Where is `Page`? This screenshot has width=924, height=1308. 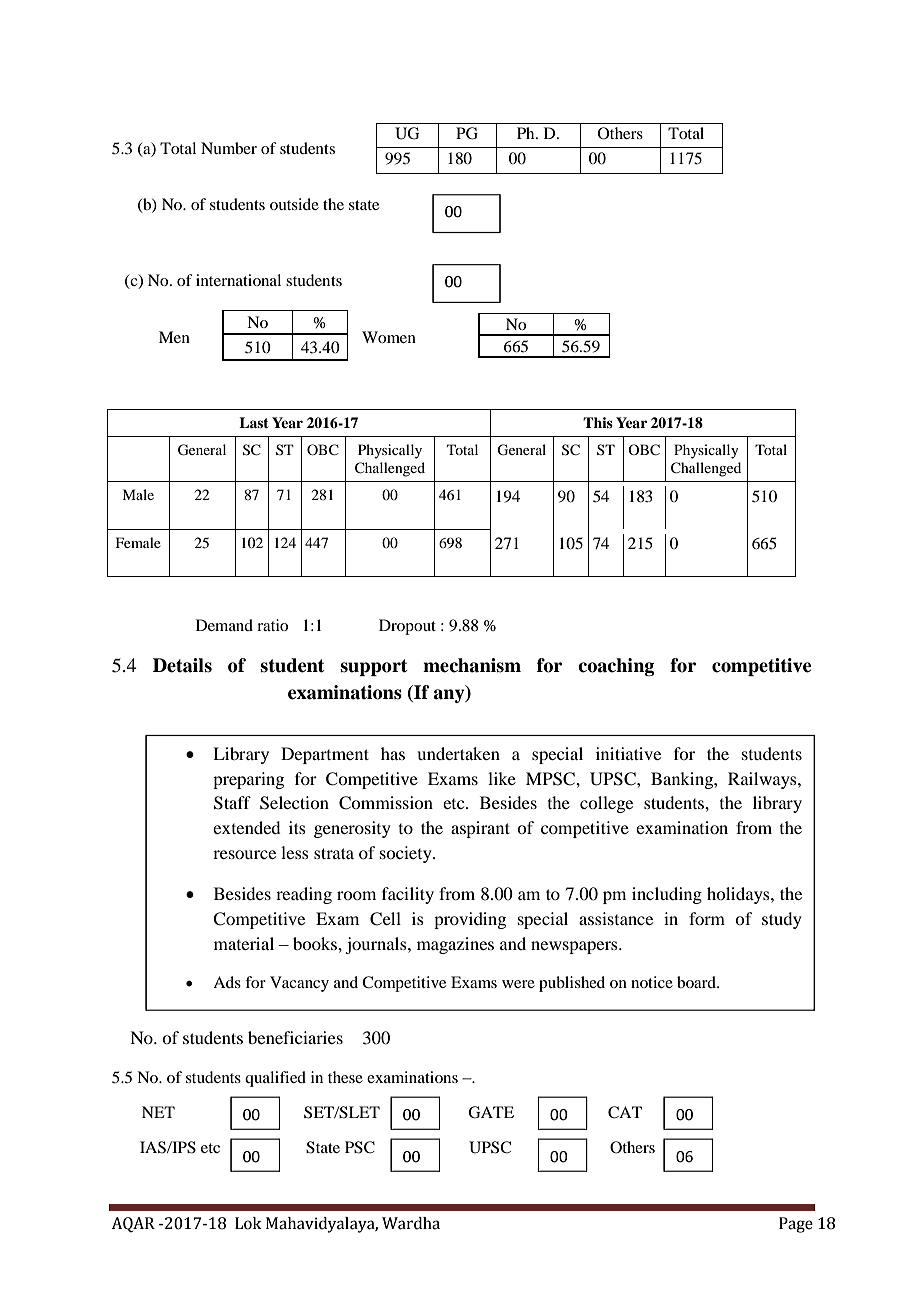 Page is located at coordinates (796, 1225).
